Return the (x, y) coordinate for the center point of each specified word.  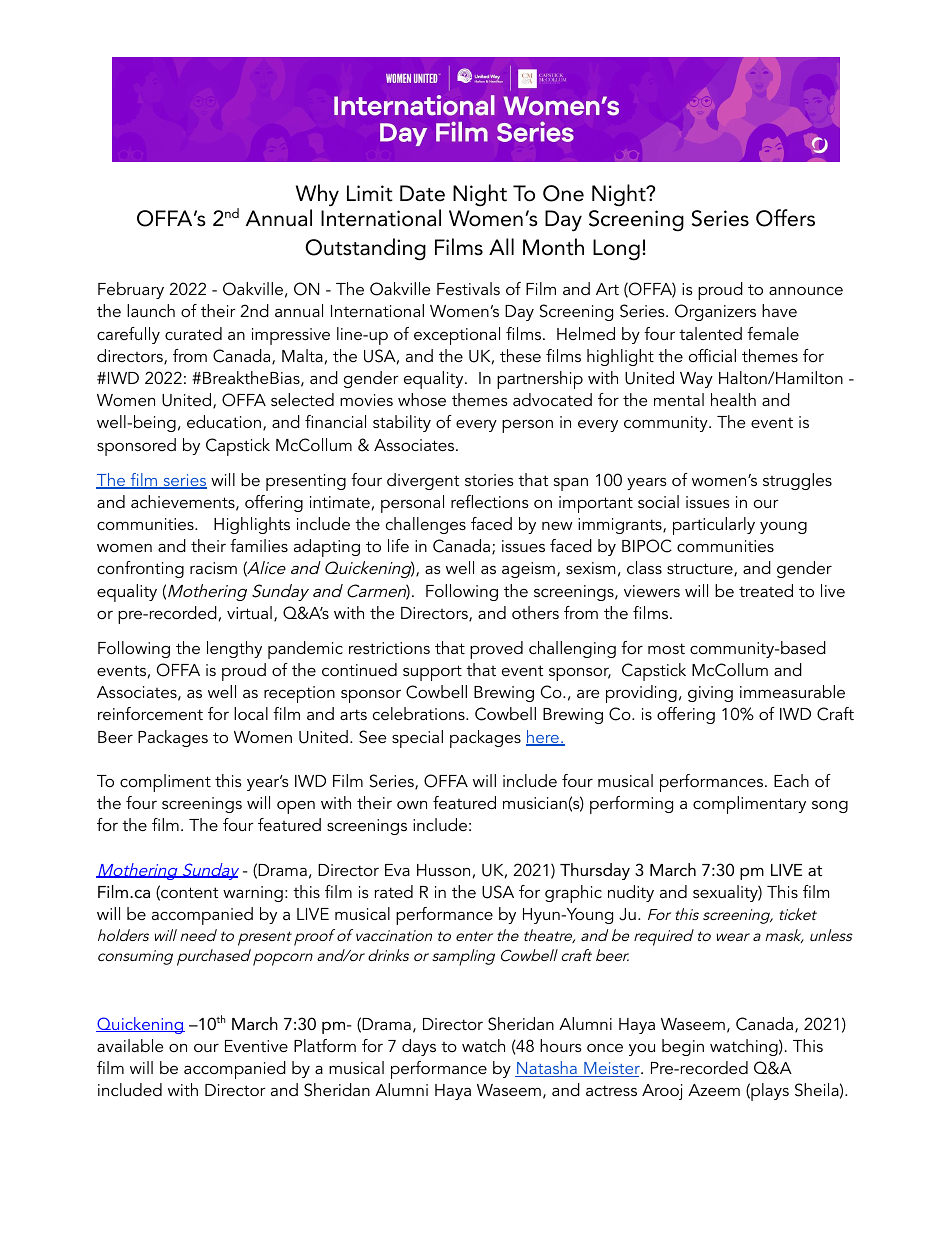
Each (791, 780)
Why (317, 195)
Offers (785, 218)
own (412, 804)
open (296, 807)
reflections (490, 501)
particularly (714, 526)
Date (422, 193)
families (259, 545)
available (130, 1045)
